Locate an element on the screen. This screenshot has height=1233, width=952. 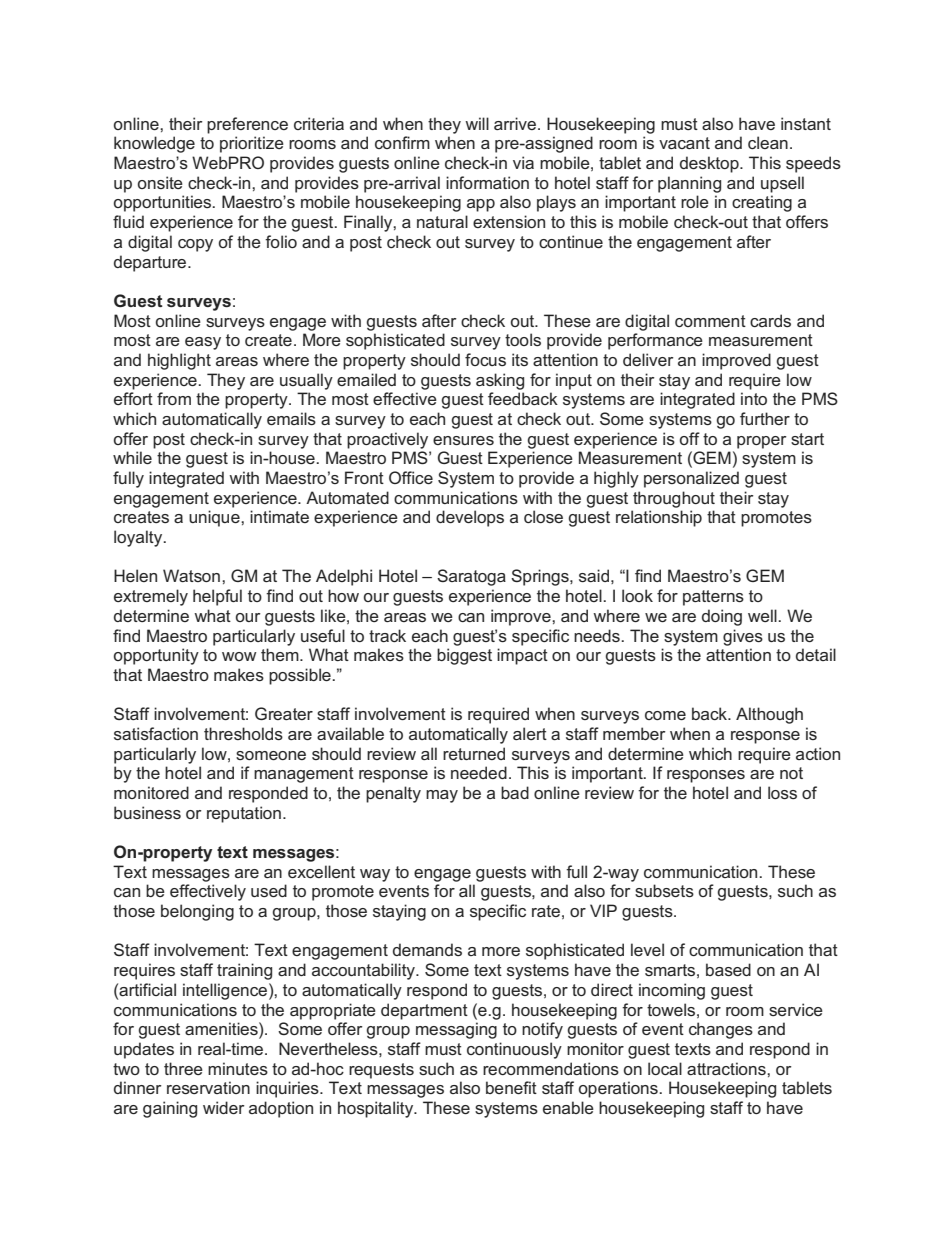
reservation is located at coordinates (208, 1087).
